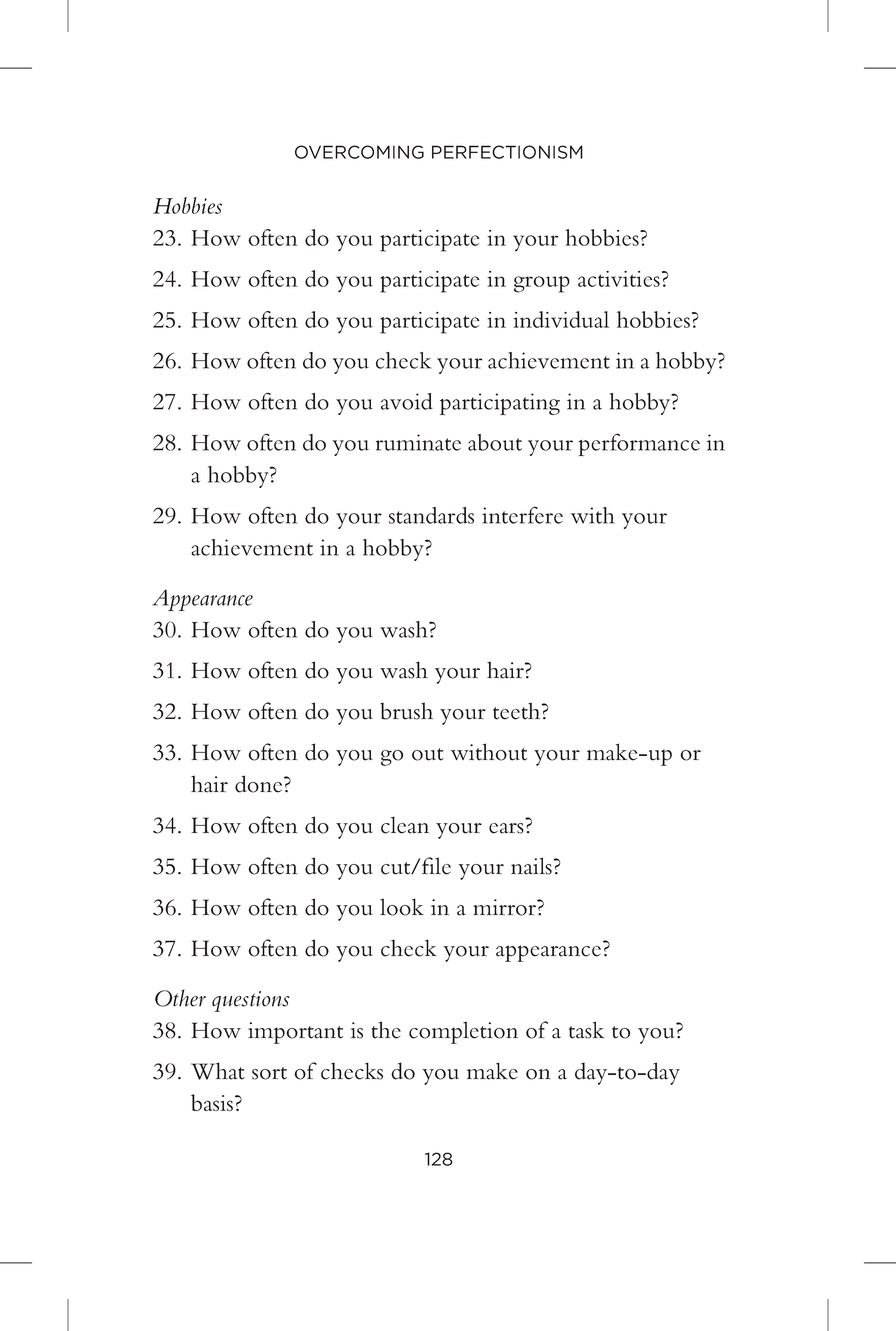  What do you see at coordinates (359, 152) in the screenshot?
I see `OVERCOMING` at bounding box center [359, 152].
